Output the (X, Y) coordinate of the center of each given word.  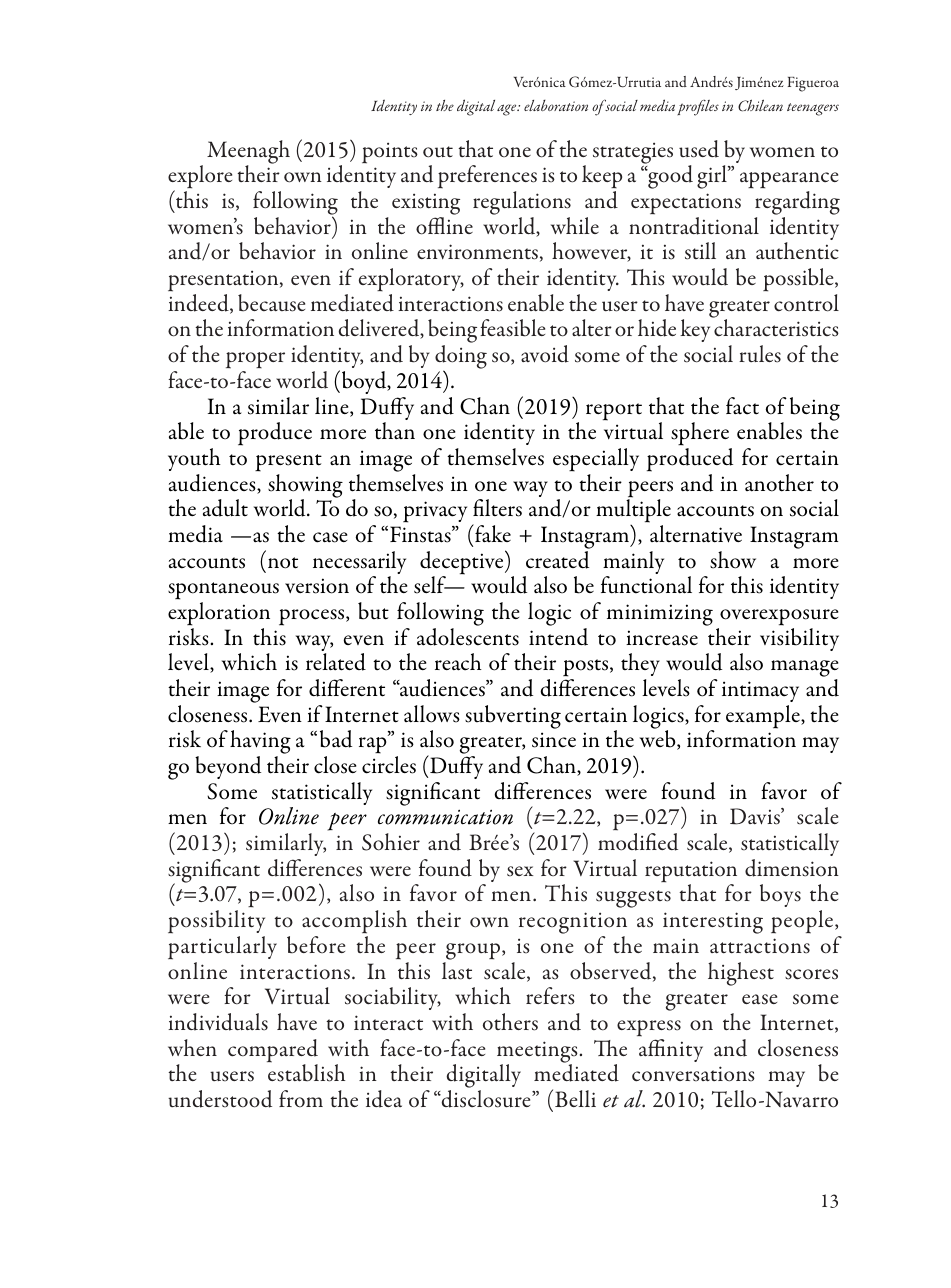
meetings (537, 1053)
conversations (693, 1074)
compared (273, 1052)
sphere (700, 434)
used (699, 149)
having (260, 743)
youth (194, 459)
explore (200, 178)
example (764, 717)
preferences (487, 178)
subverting (513, 717)
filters (497, 508)
